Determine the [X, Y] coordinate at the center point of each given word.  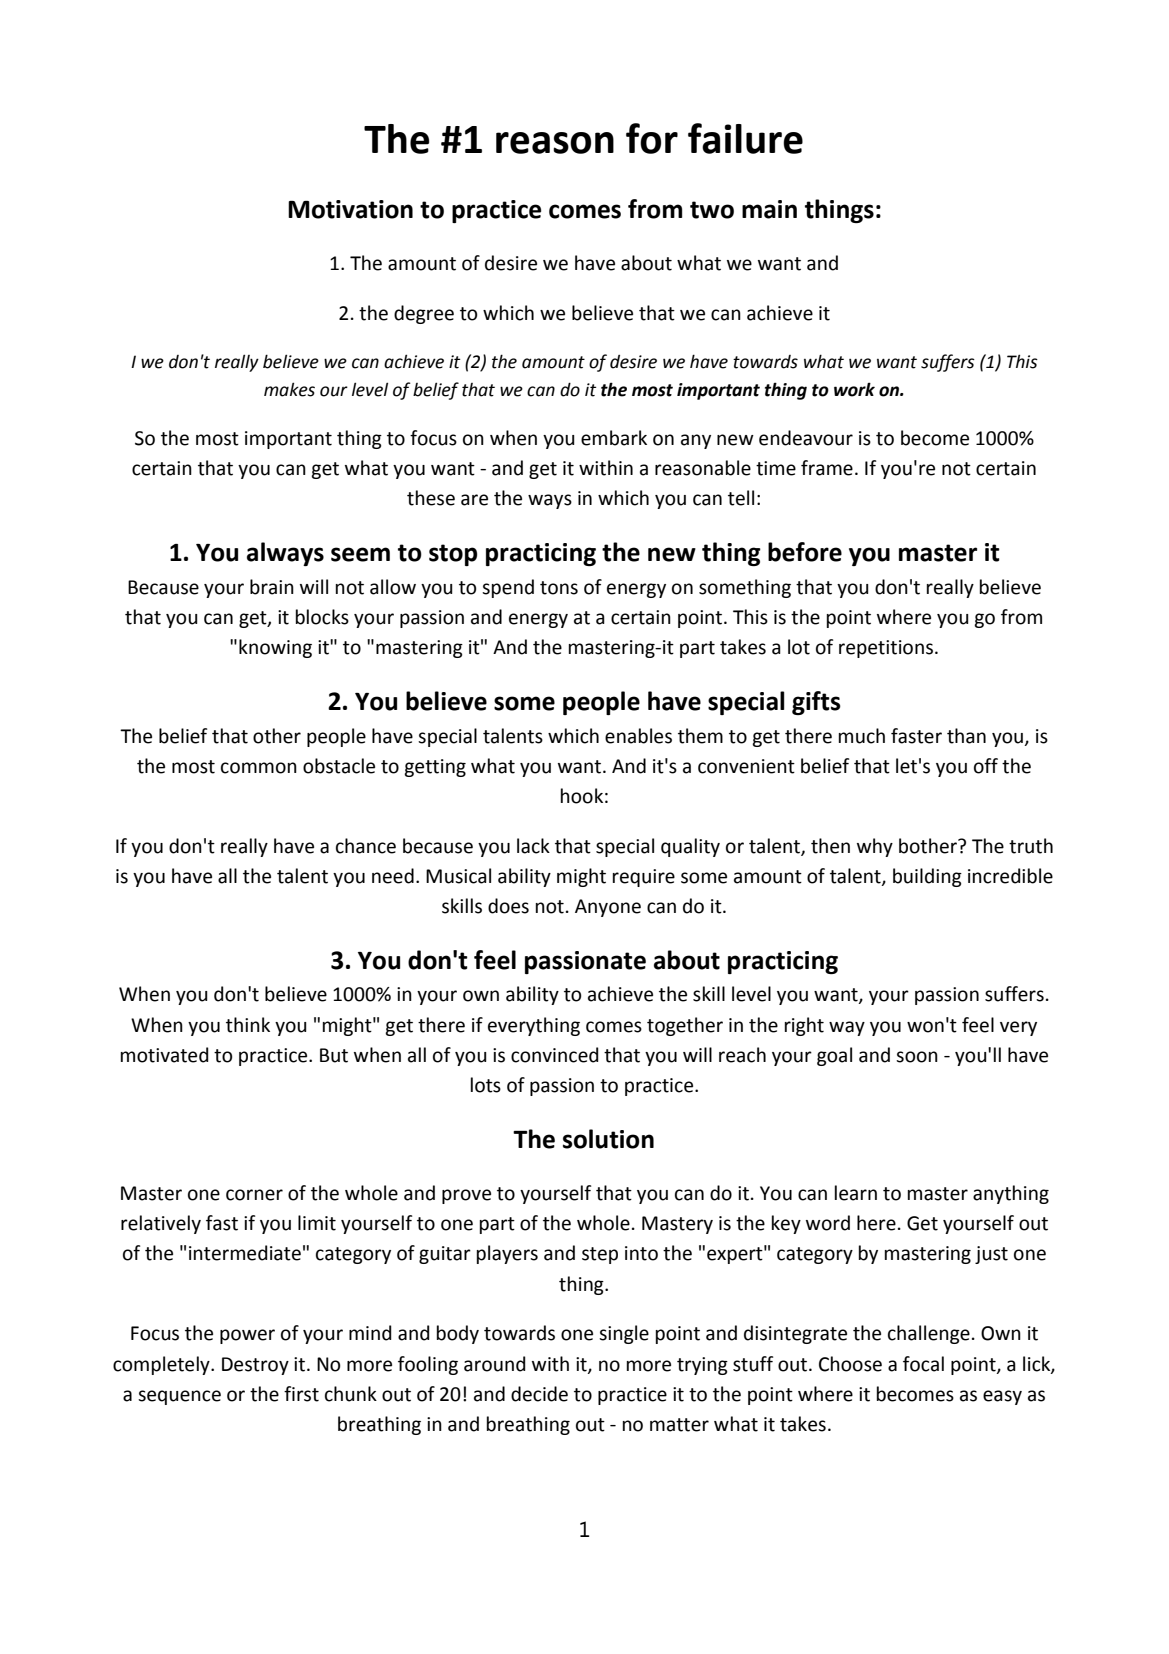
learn [856, 1193]
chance [366, 846]
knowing [275, 648]
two [712, 210]
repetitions [886, 649]
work [854, 389]
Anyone [608, 908]
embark [614, 438]
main [769, 209]
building [927, 877]
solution [608, 1139]
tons [559, 588]
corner [254, 1195]
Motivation [350, 209]
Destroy [255, 1366]
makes [289, 389]
